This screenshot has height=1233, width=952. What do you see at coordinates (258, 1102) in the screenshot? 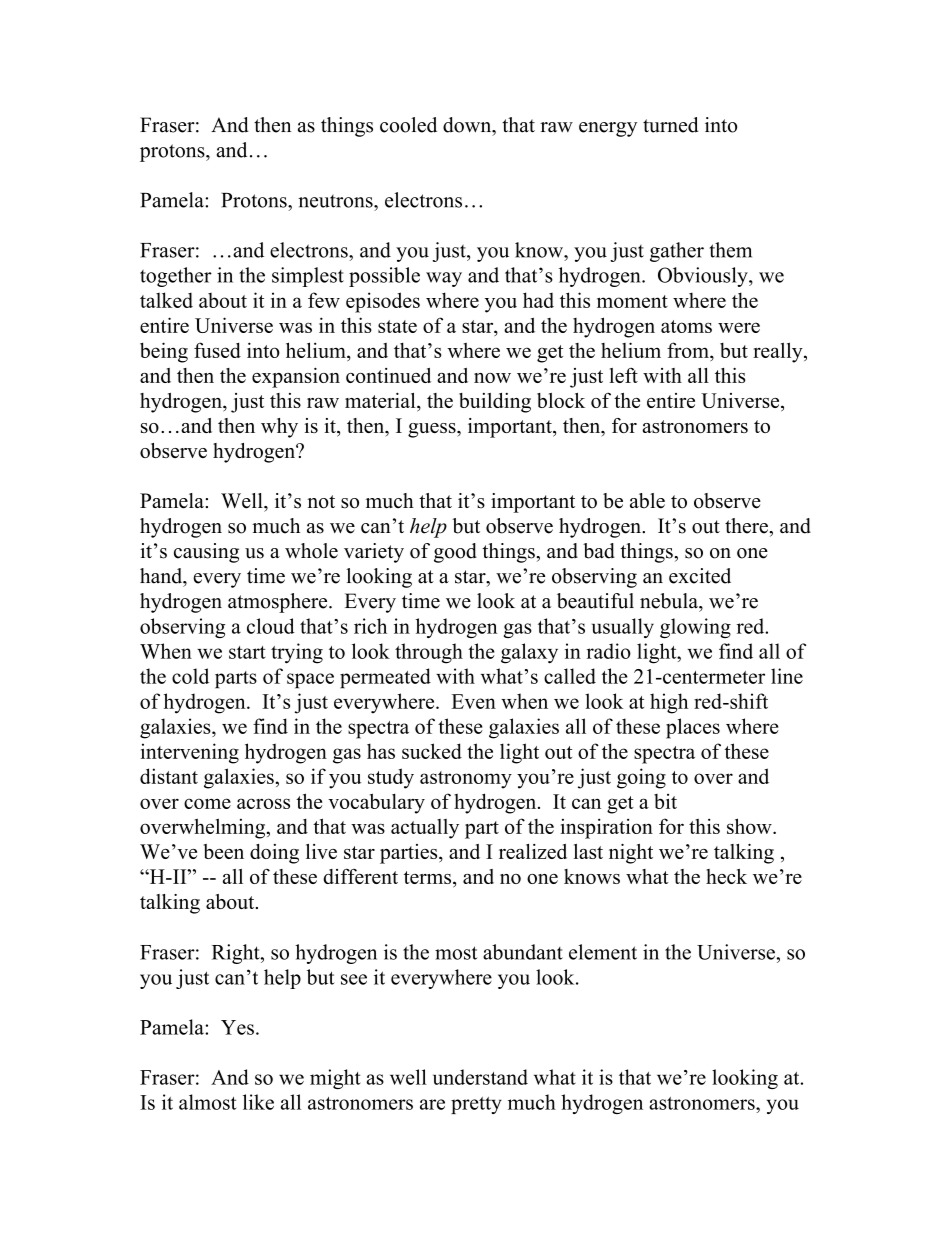
I see `like` at bounding box center [258, 1102].
